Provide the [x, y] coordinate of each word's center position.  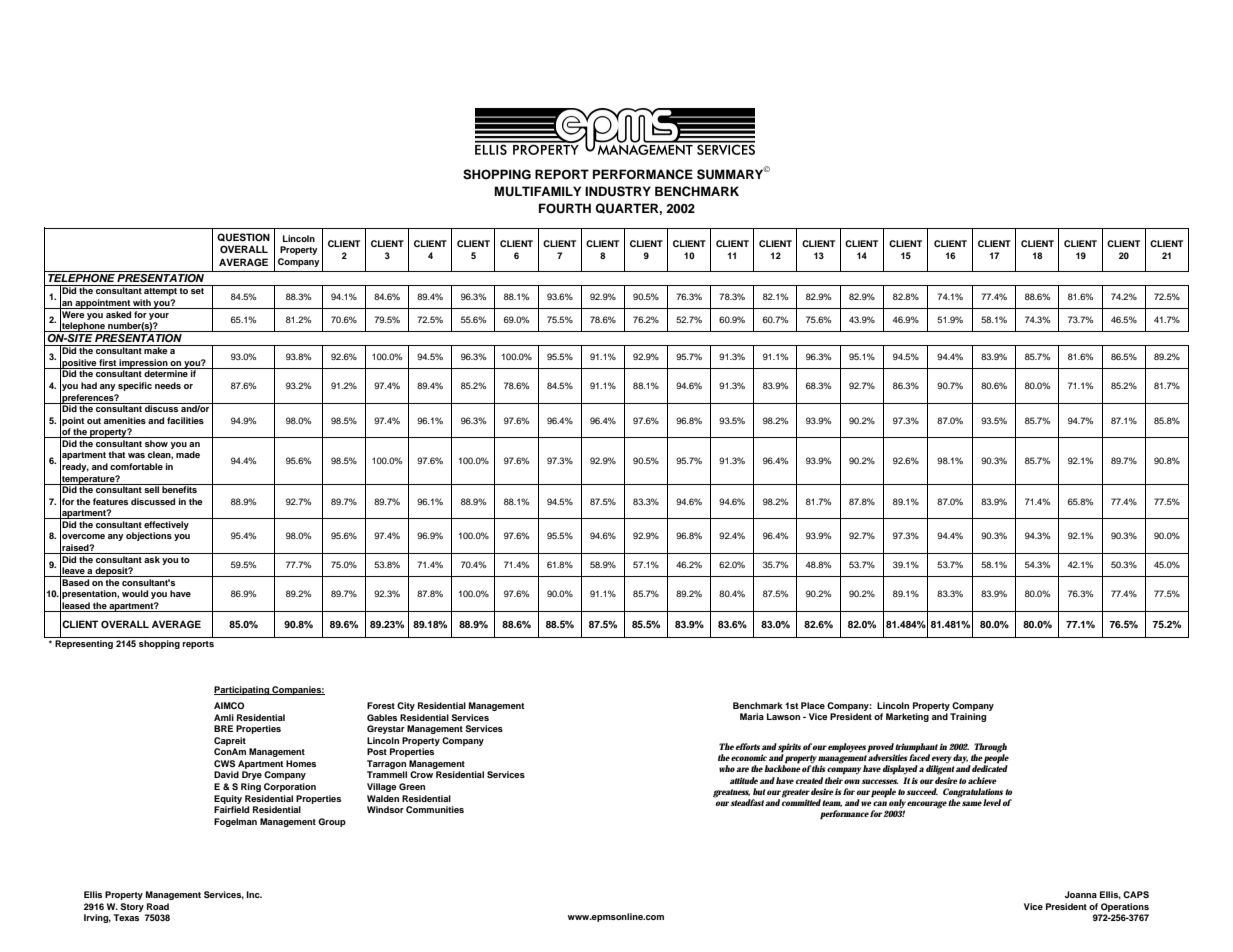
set [197, 291]
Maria [752, 716]
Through [990, 749]
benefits [180, 488]
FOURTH [565, 208]
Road [158, 906]
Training [968, 717]
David [226, 774]
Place [813, 705]
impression [144, 364]
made [188, 454]
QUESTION [243, 237]
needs [168, 385]
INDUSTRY [618, 191]
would [135, 593]
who [727, 768]
